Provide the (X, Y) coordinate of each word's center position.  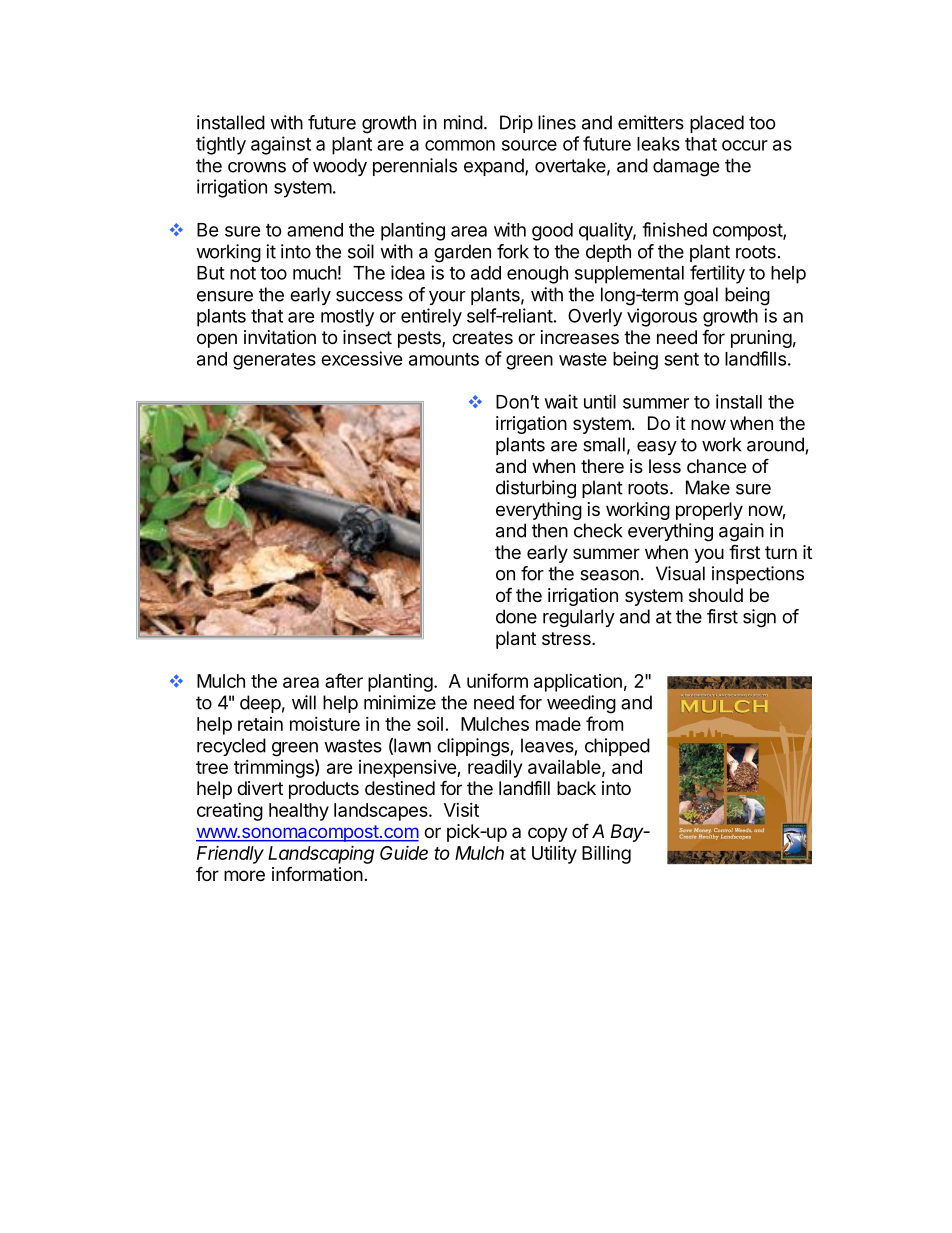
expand (494, 167)
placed (717, 124)
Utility (554, 855)
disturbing (536, 489)
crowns (257, 167)
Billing (606, 854)
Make (708, 487)
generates (274, 361)
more (244, 875)
